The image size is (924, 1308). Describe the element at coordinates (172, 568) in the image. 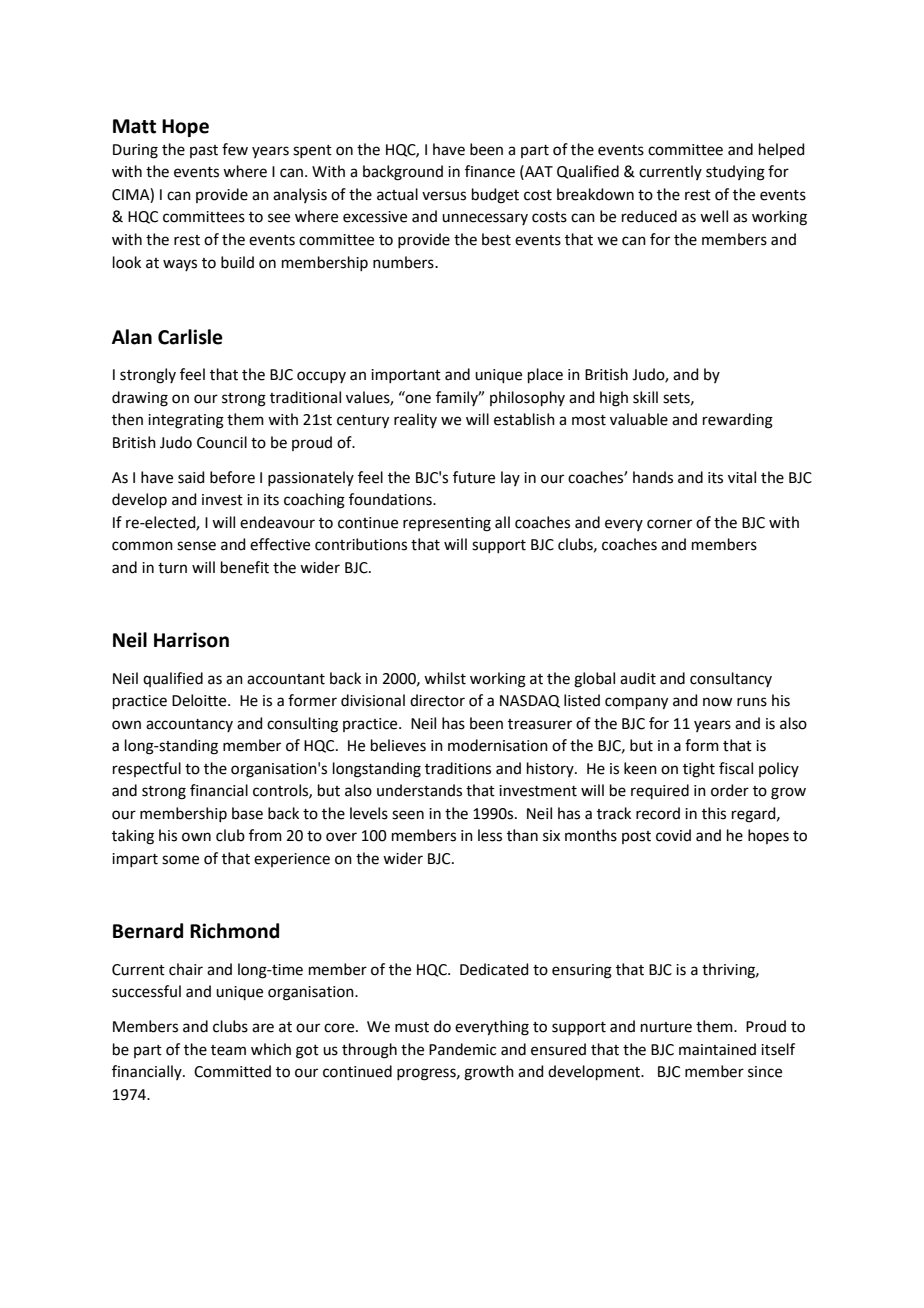

I see `turn` at that location.
